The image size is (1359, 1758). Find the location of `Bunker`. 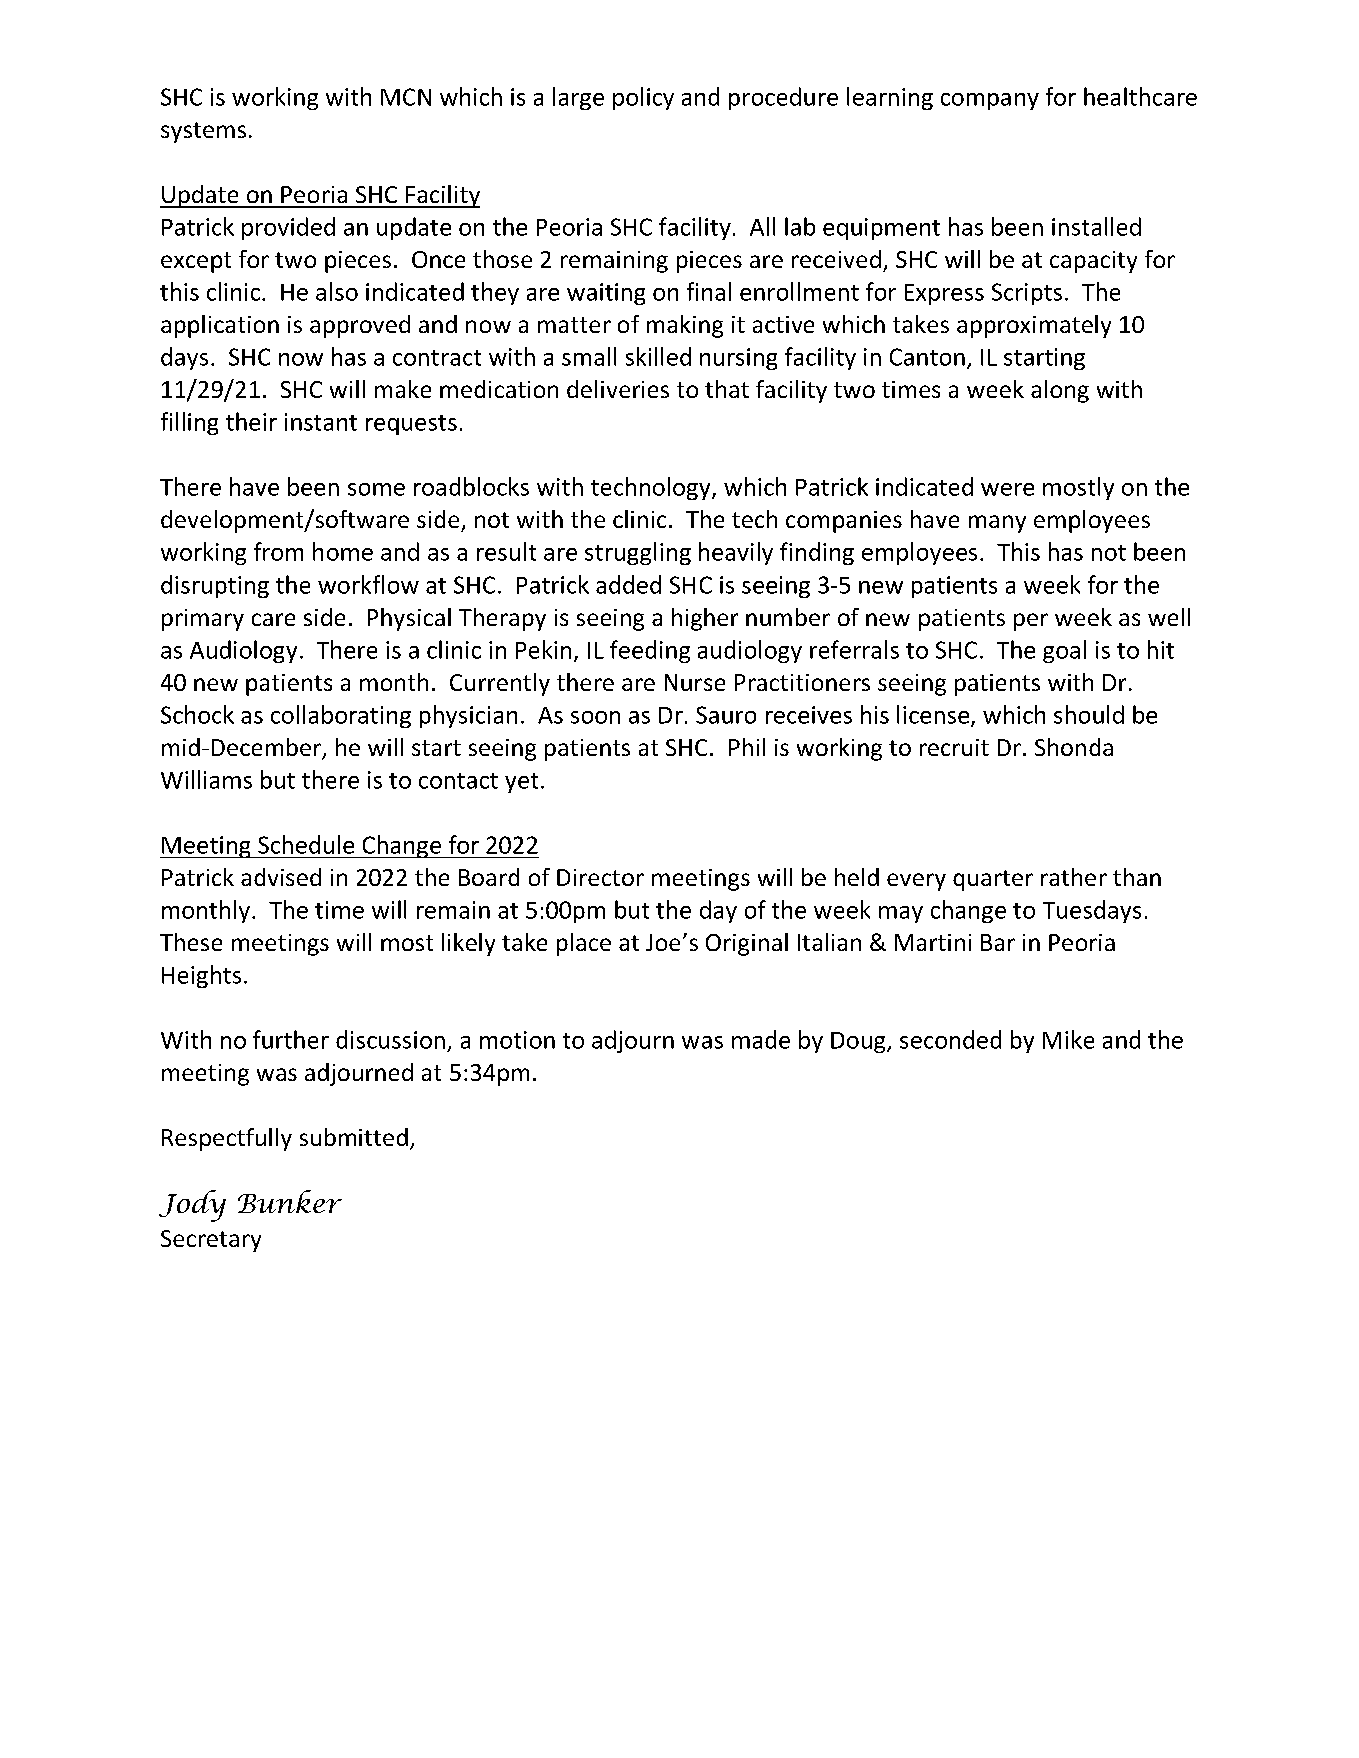

Bunker is located at coordinates (290, 1201).
